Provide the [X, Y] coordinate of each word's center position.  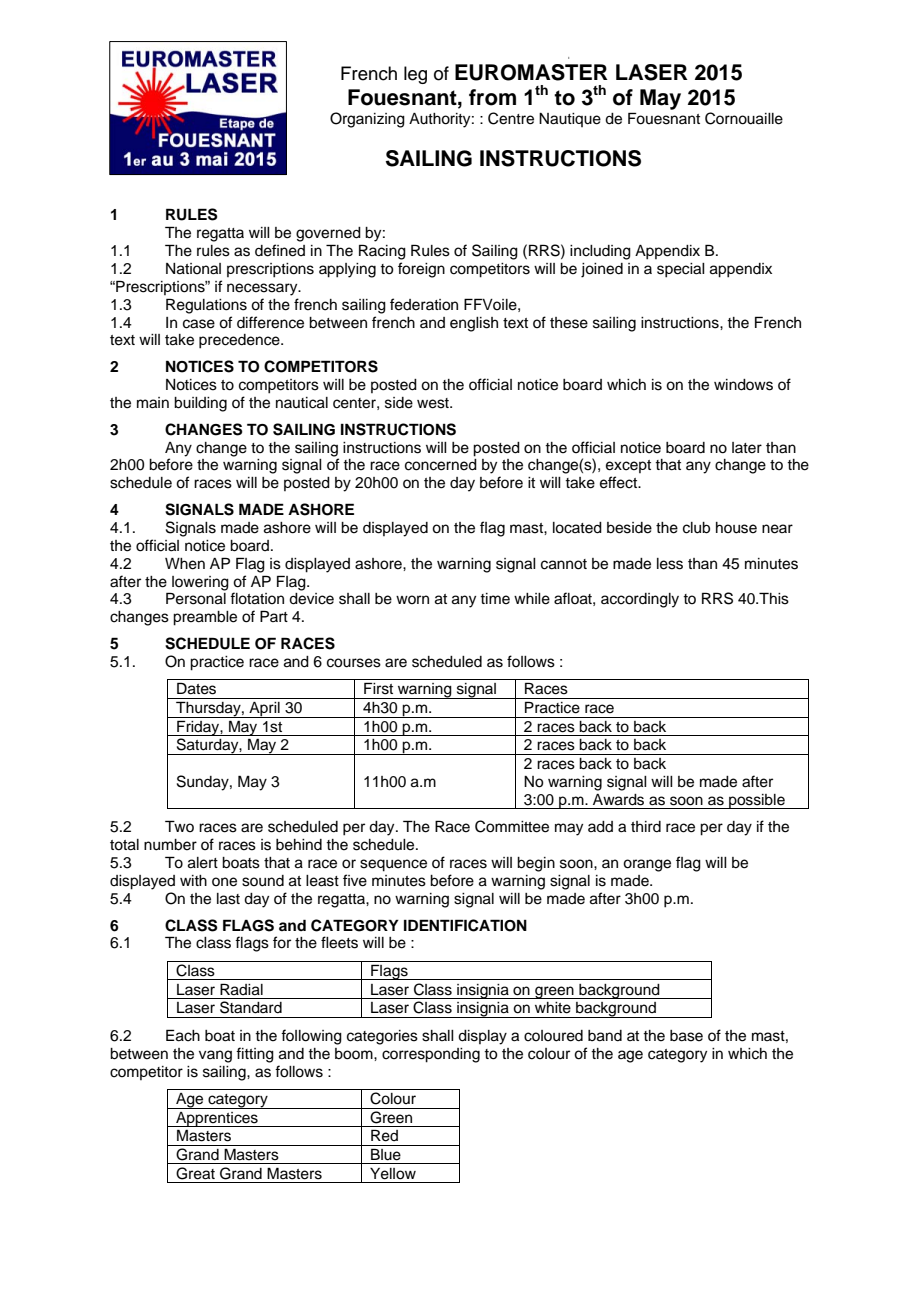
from [492, 97]
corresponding [431, 1055]
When [185, 564]
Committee [512, 826]
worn [412, 599]
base [686, 1036]
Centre [511, 118]
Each [183, 1035]
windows [743, 385]
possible [757, 801]
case [199, 324]
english [474, 324]
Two [179, 826]
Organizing [367, 120]
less [670, 564]
